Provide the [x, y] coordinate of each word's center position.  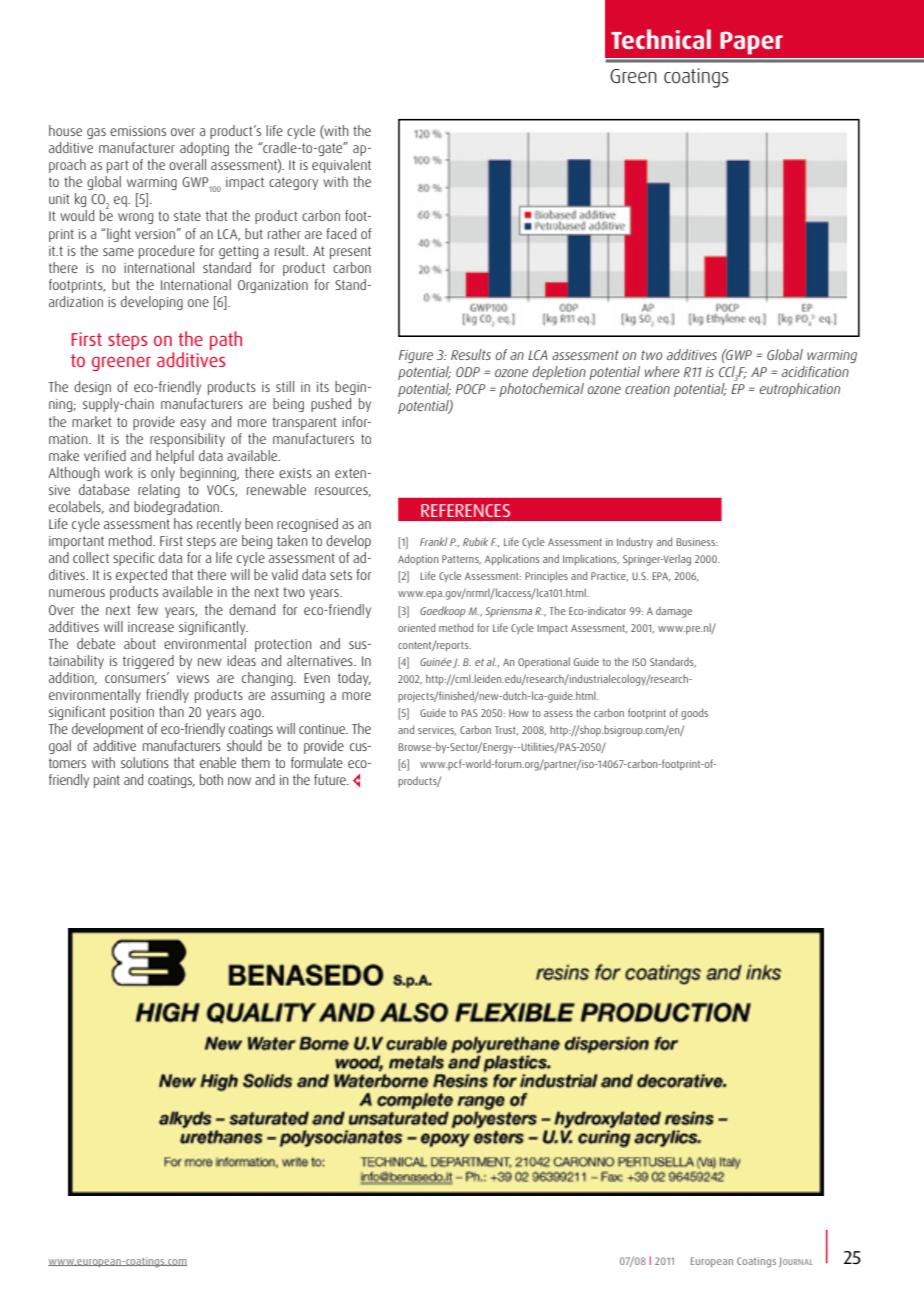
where [662, 371]
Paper [751, 43]
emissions [138, 131]
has [183, 523]
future [331, 779]
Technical [661, 39]
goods [694, 714]
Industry [635, 542]
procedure [167, 252]
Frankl [433, 541]
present [350, 252]
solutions [145, 762]
